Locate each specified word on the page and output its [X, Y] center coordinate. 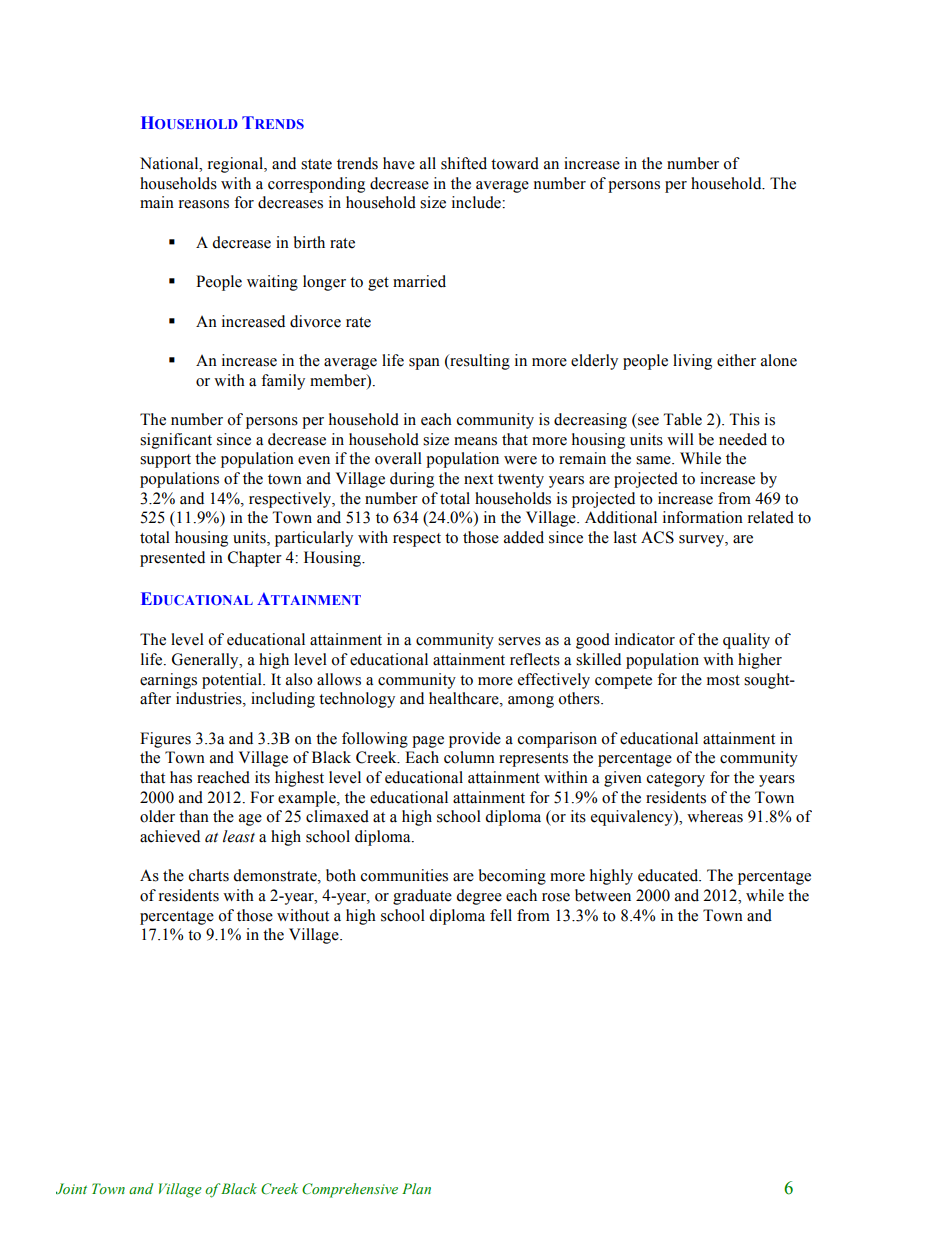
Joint [71, 1188]
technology [357, 700]
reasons [204, 204]
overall [398, 458]
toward [515, 163]
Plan [416, 1188]
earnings [168, 681]
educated [669, 875]
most [723, 680]
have [399, 163]
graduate [422, 897]
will [680, 439]
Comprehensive [350, 1190]
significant [176, 441]
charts [209, 875]
